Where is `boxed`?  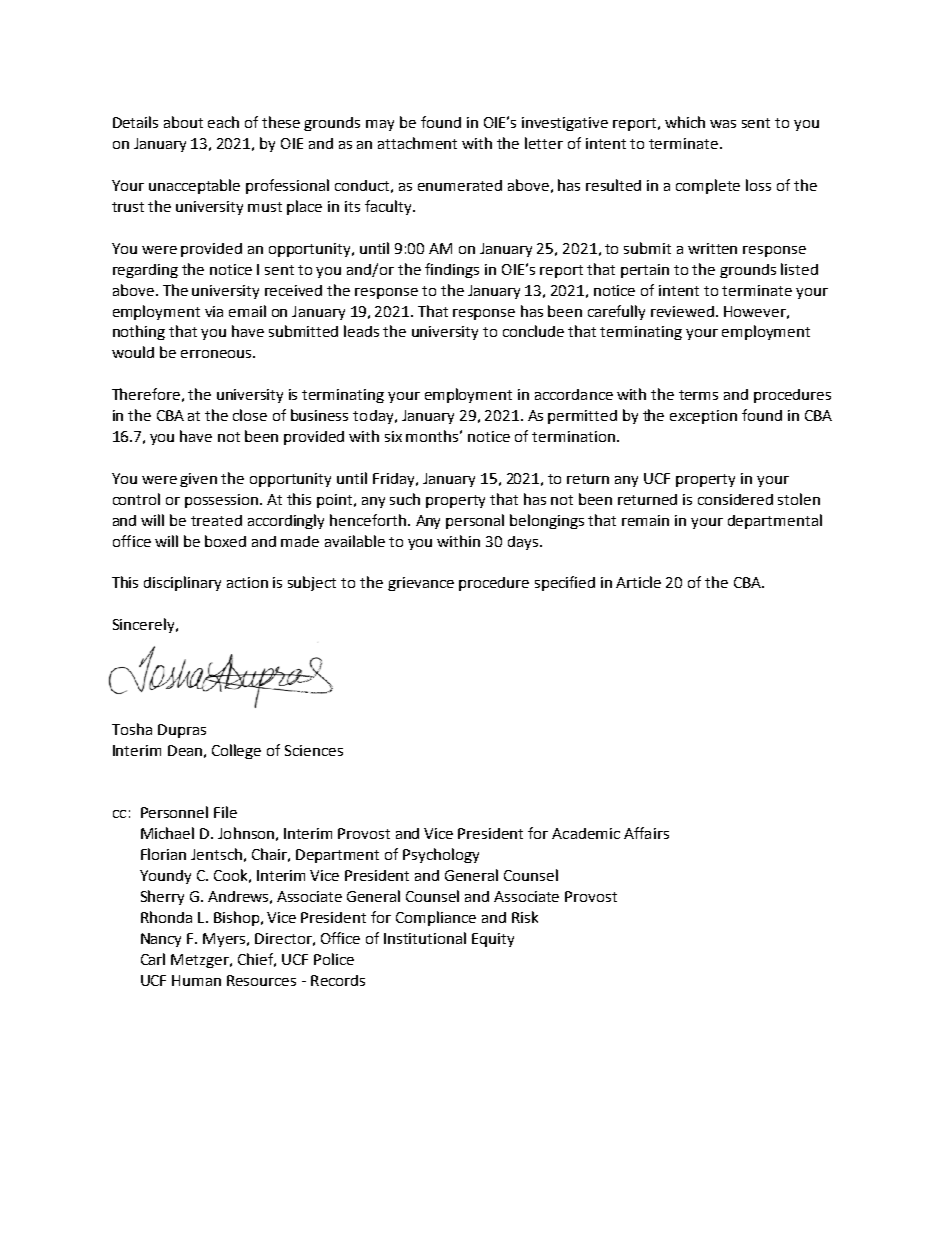
boxed is located at coordinates (225, 541).
